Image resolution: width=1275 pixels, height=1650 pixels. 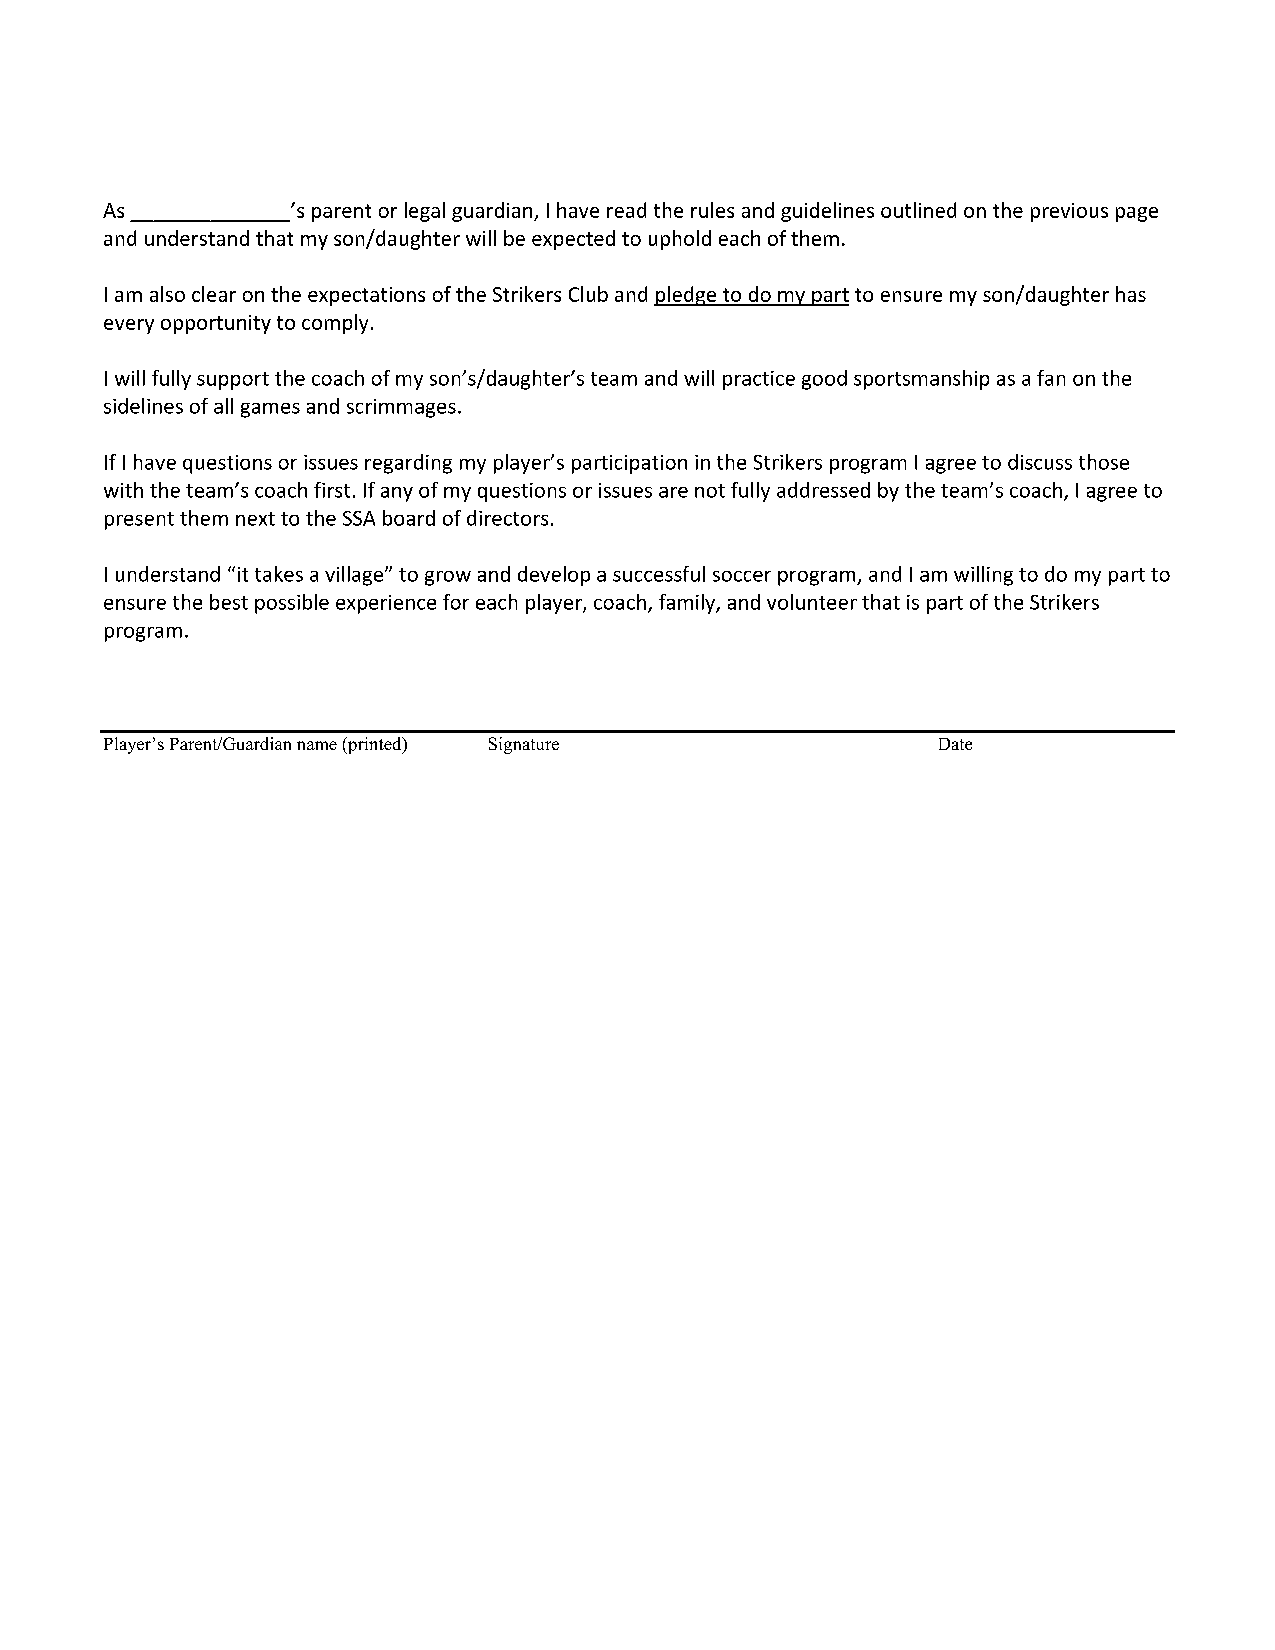 What do you see at coordinates (812, 602) in the screenshot?
I see `volunteer` at bounding box center [812, 602].
